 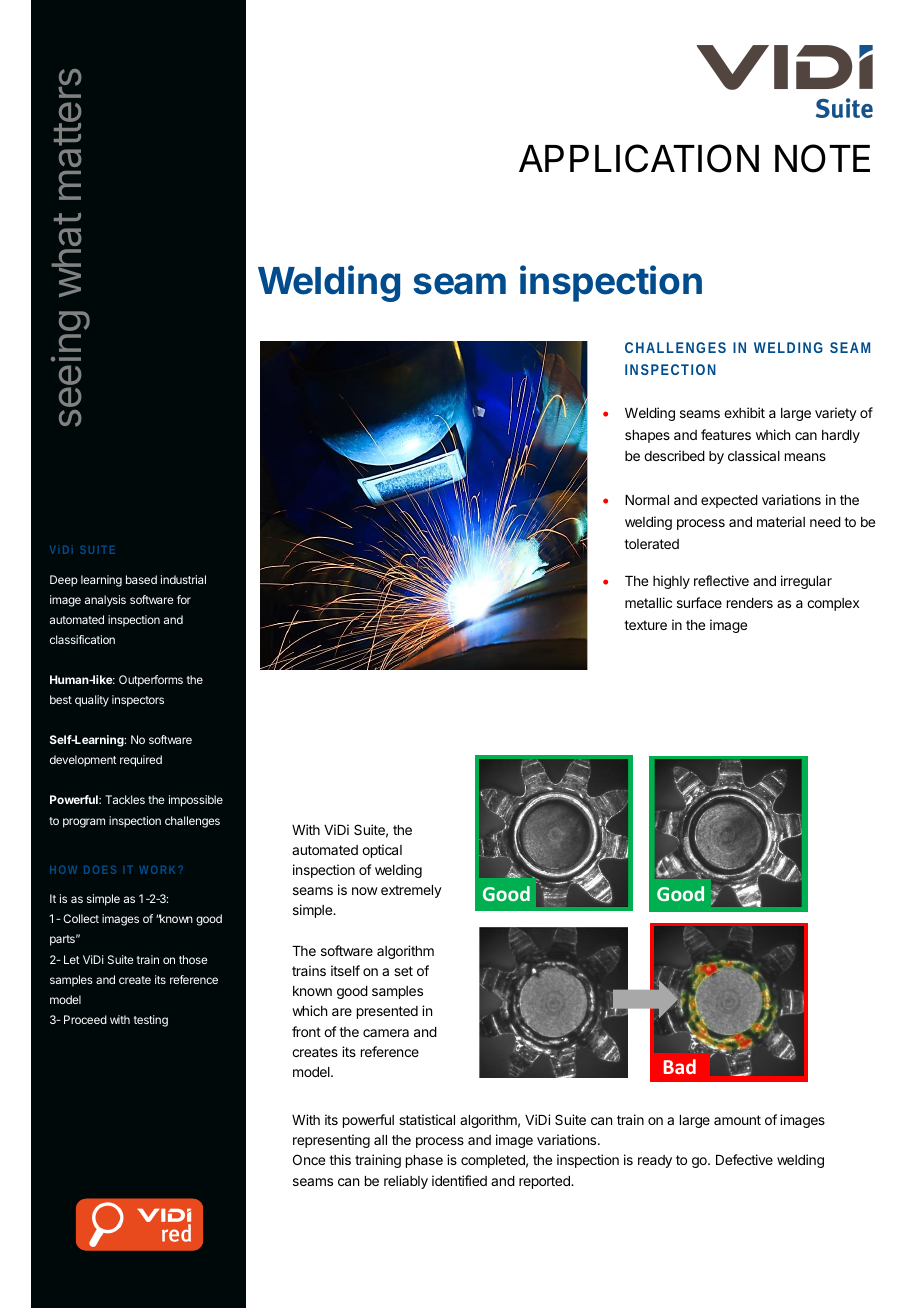 What do you see at coordinates (151, 681) in the document?
I see `Outperforms` at bounding box center [151, 681].
